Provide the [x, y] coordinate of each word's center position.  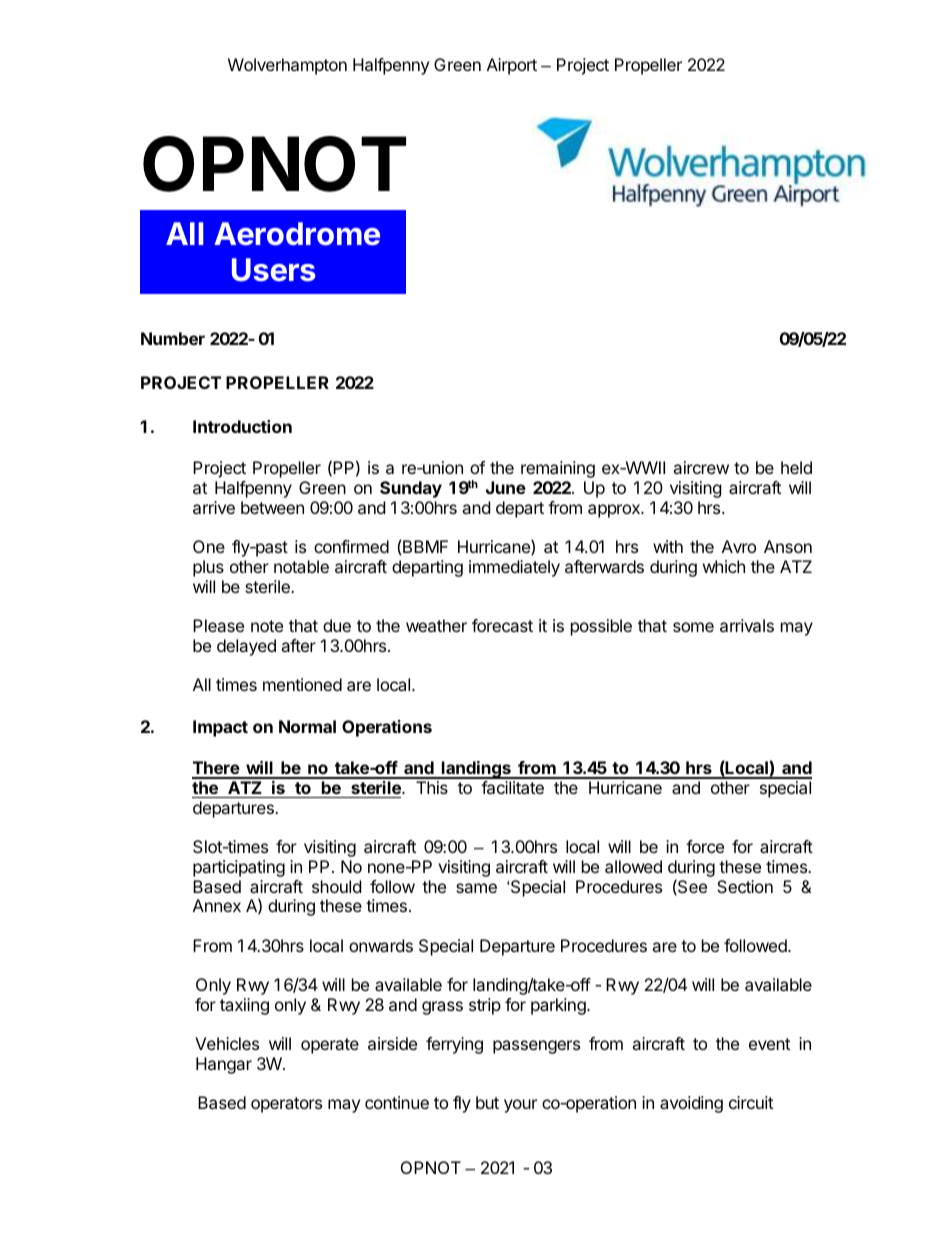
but [487, 1102]
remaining [558, 469]
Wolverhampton [287, 66]
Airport [512, 66]
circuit [751, 1102]
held [796, 467]
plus [208, 568]
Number [173, 338]
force [705, 846]
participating [239, 868]
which [724, 566]
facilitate [512, 787]
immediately [514, 568]
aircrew [701, 467]
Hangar [224, 1065]
